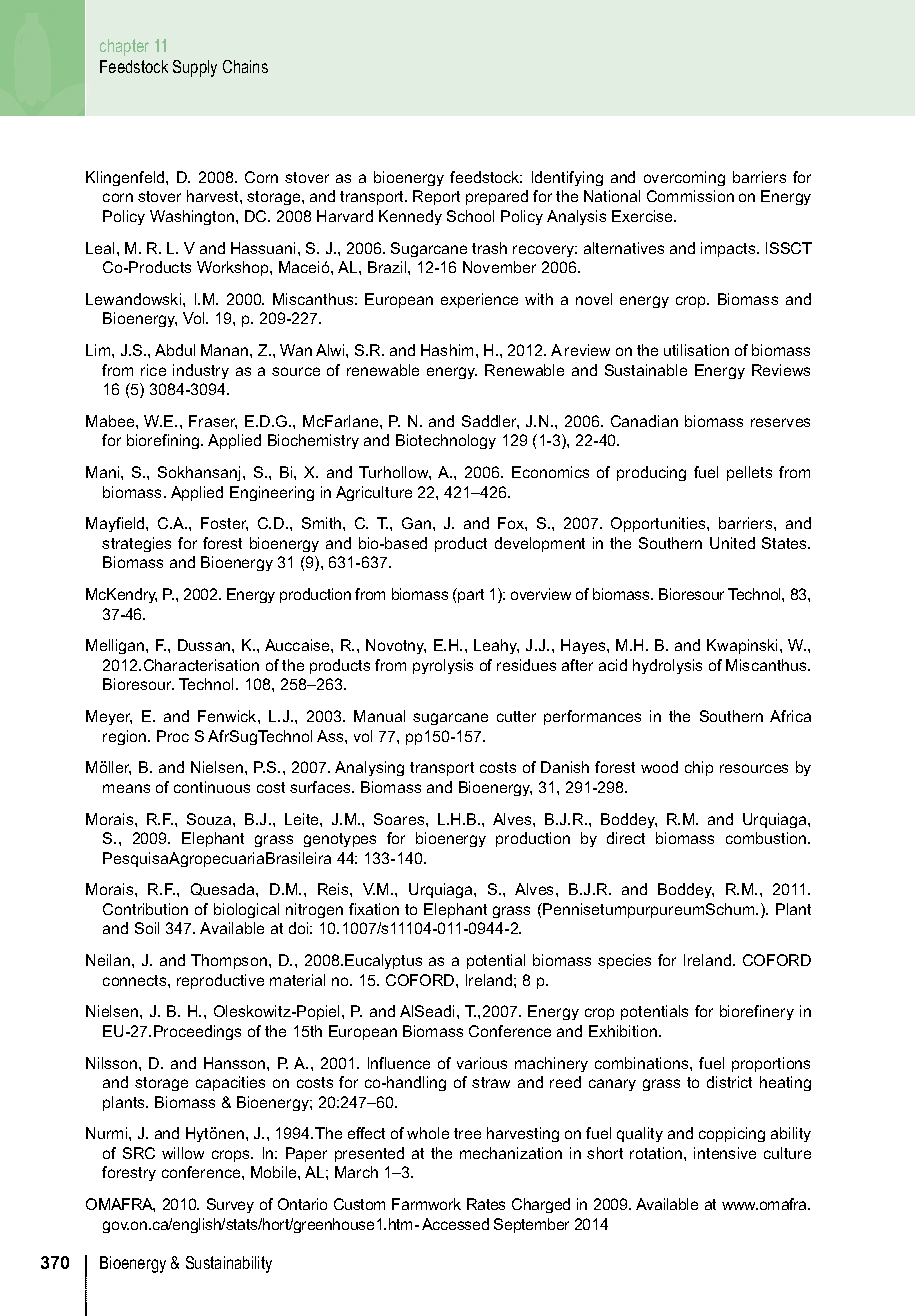 The width and height of the screenshot is (915, 1316). I want to click on Soares, so click(400, 819).
